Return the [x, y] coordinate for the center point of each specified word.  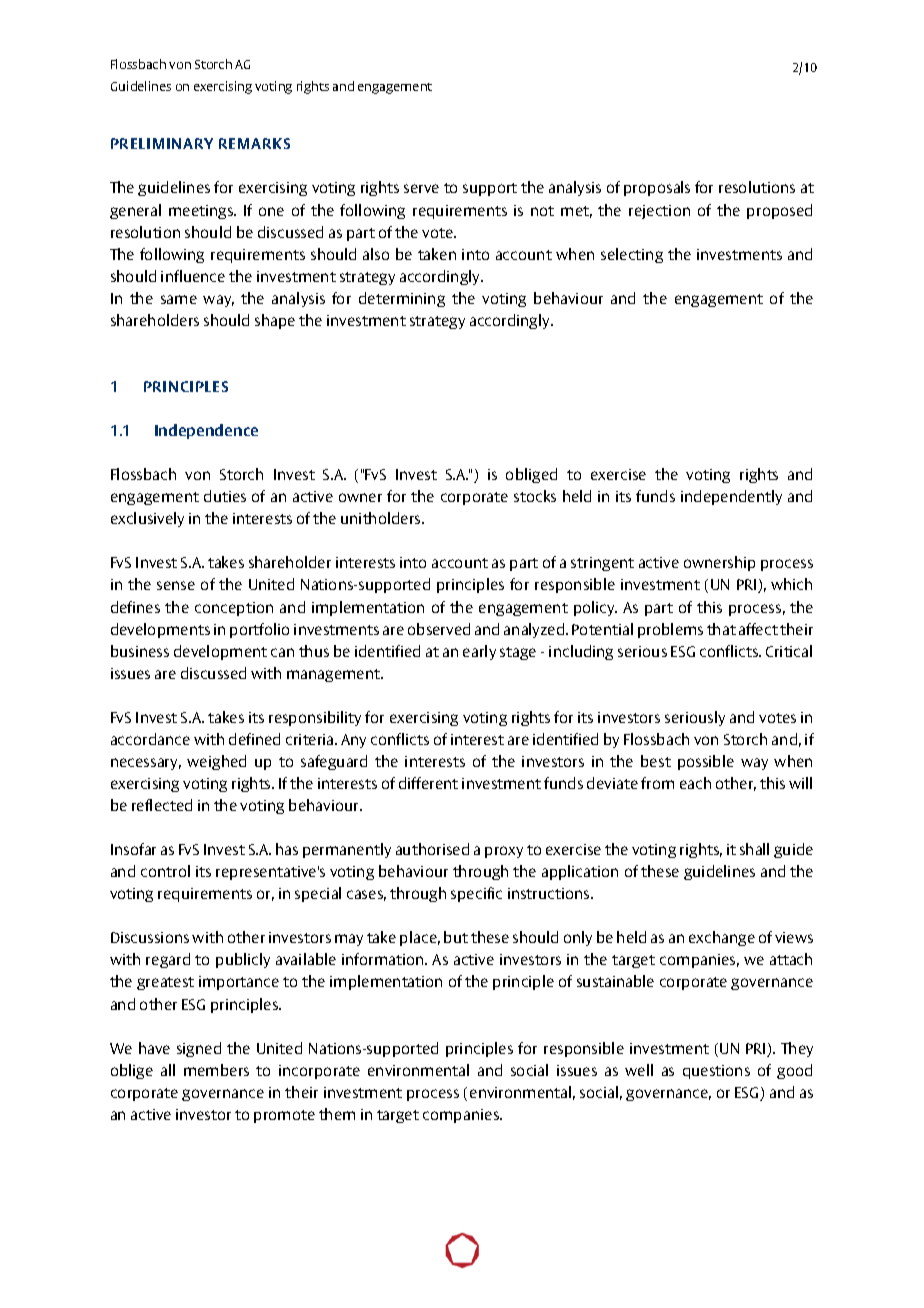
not [542, 211]
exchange [722, 938]
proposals [657, 188]
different [428, 783]
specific [476, 894]
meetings [202, 212]
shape [275, 321]
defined [254, 739]
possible [706, 762]
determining [402, 299]
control [165, 871]
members [216, 1070]
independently [731, 497]
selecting [632, 255]
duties [225, 496]
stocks [535, 496]
